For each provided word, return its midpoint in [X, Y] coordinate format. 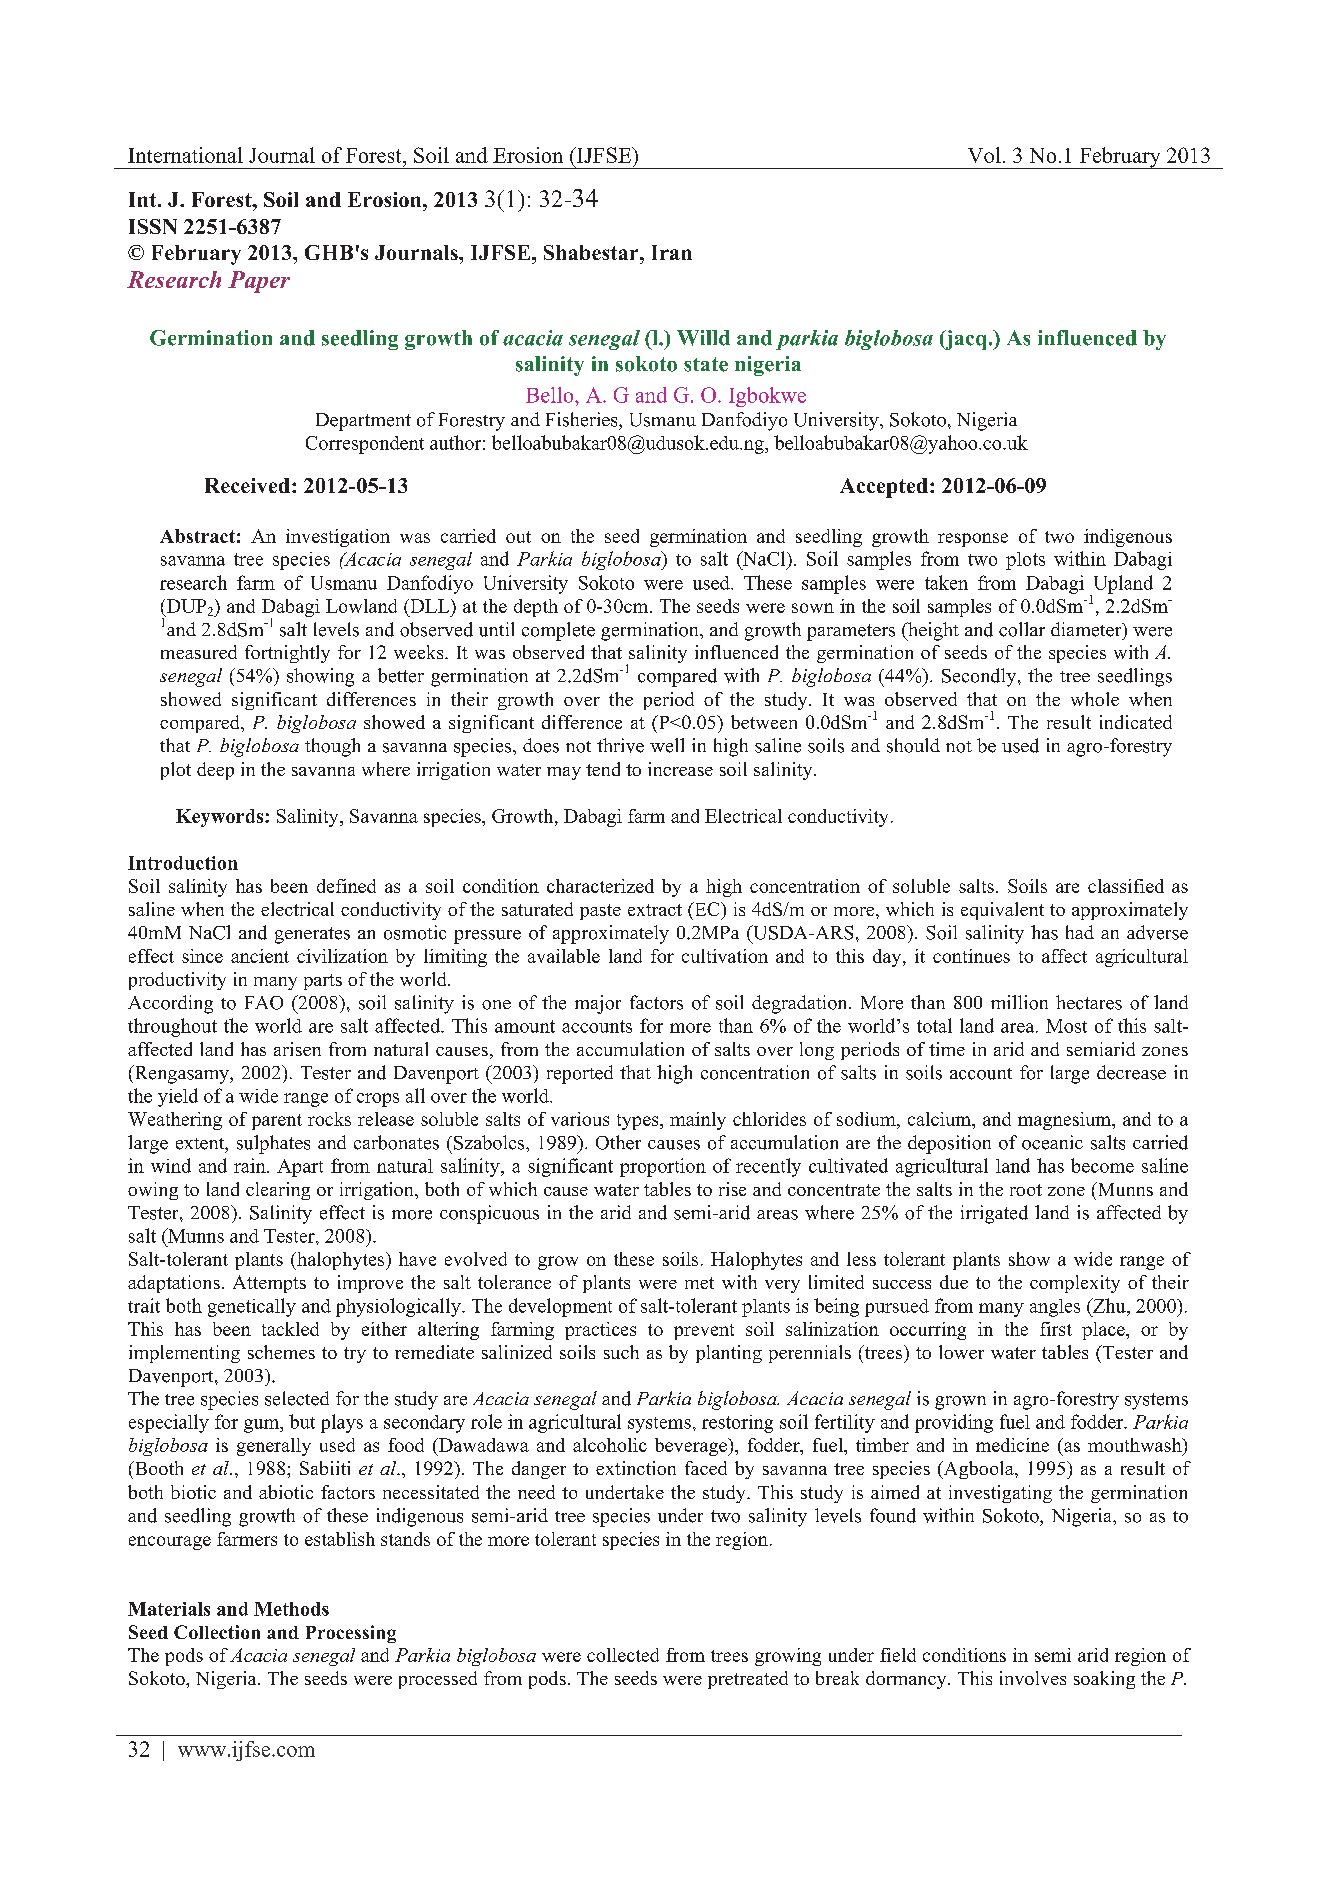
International [185, 155]
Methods [291, 1609]
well [667, 745]
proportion [663, 1167]
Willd [703, 338]
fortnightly [287, 654]
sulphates [273, 1144]
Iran [672, 252]
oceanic [1052, 1142]
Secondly [980, 677]
